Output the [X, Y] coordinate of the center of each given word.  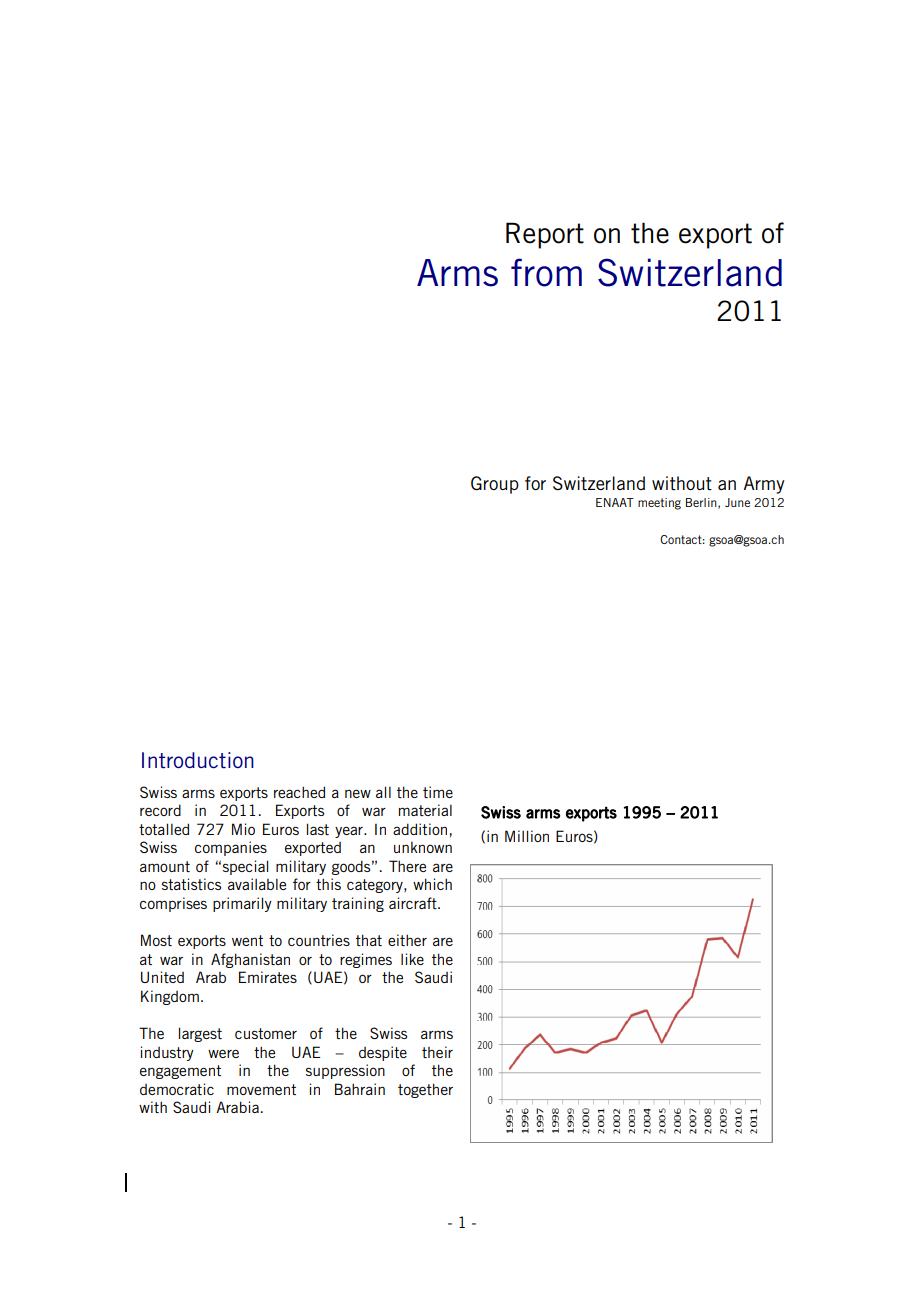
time [438, 792]
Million [527, 836]
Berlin [702, 503]
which [432, 884]
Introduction [198, 760]
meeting [659, 504]
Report [545, 235]
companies [231, 848]
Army [764, 485]
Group [495, 485]
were [223, 1053]
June [737, 502]
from [546, 272]
